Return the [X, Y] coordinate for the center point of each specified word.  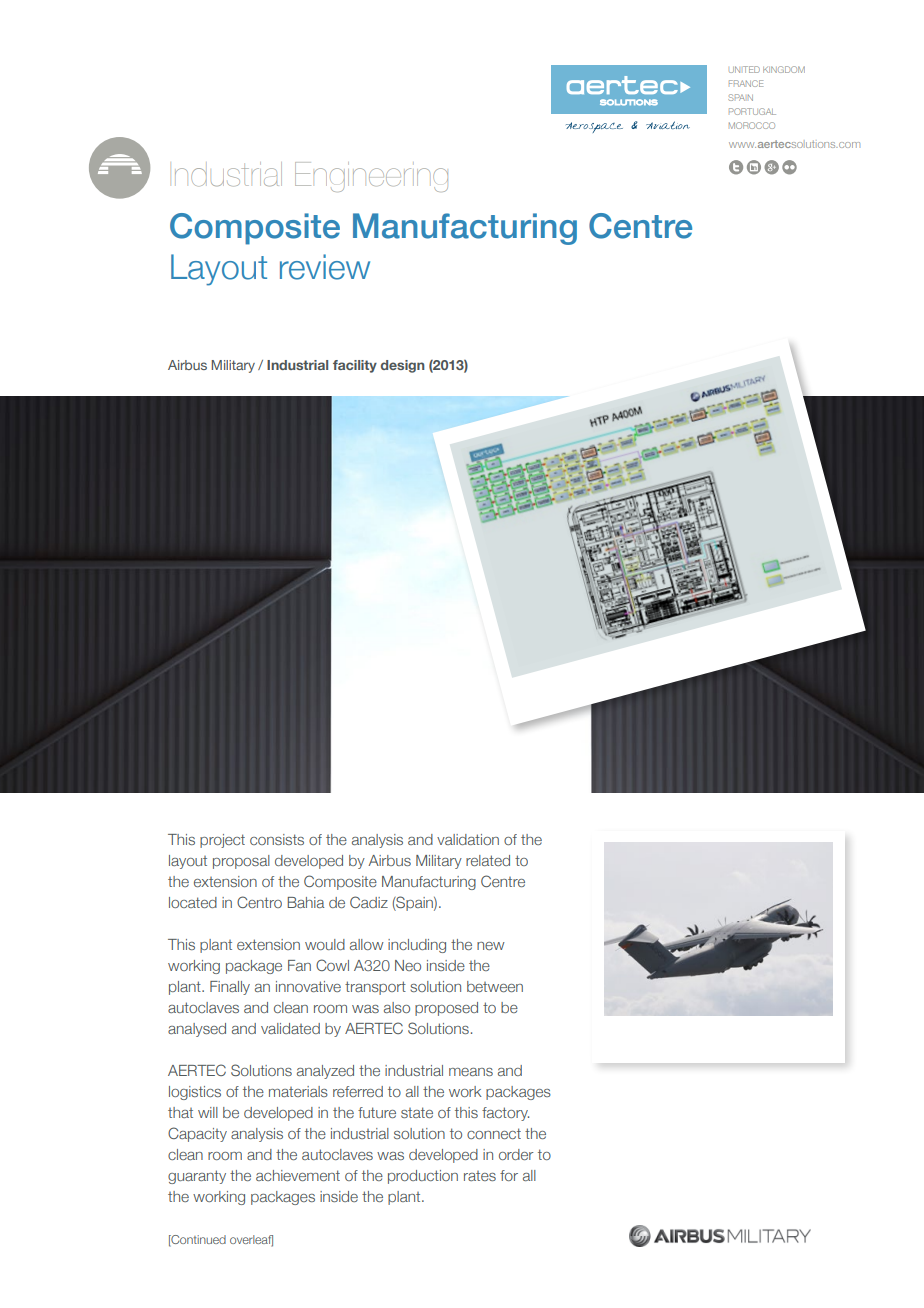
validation [468, 839]
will [208, 1112]
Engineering [371, 177]
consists [277, 839]
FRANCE [746, 83]
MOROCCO [752, 125]
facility [355, 366]
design [403, 366]
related [488, 860]
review [325, 267]
